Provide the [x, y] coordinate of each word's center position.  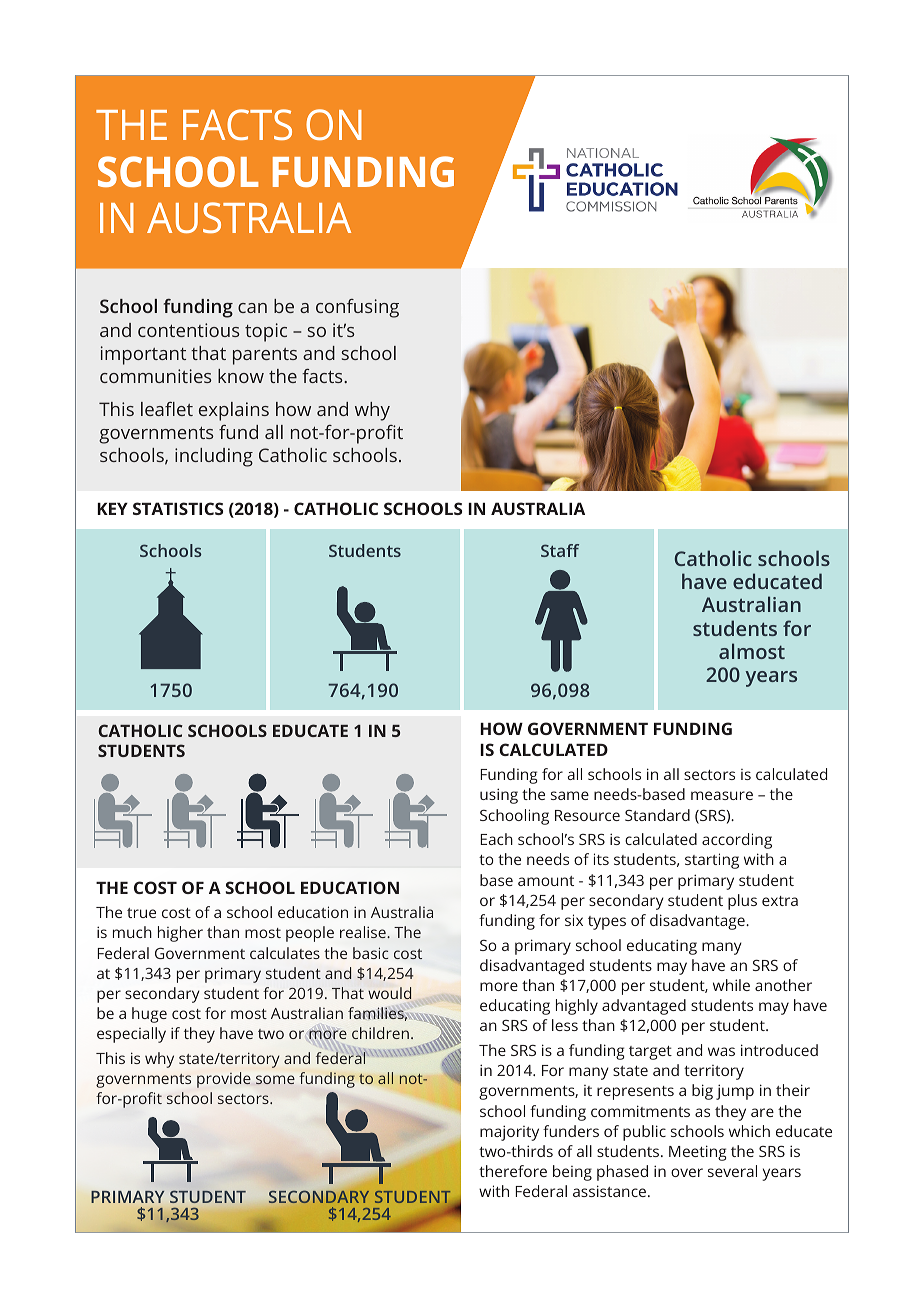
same [570, 795]
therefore [513, 1171]
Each [496, 839]
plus [742, 902]
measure [722, 795]
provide [224, 1080]
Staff [560, 550]
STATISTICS [178, 508]
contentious [189, 330]
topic [266, 332]
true [141, 913]
